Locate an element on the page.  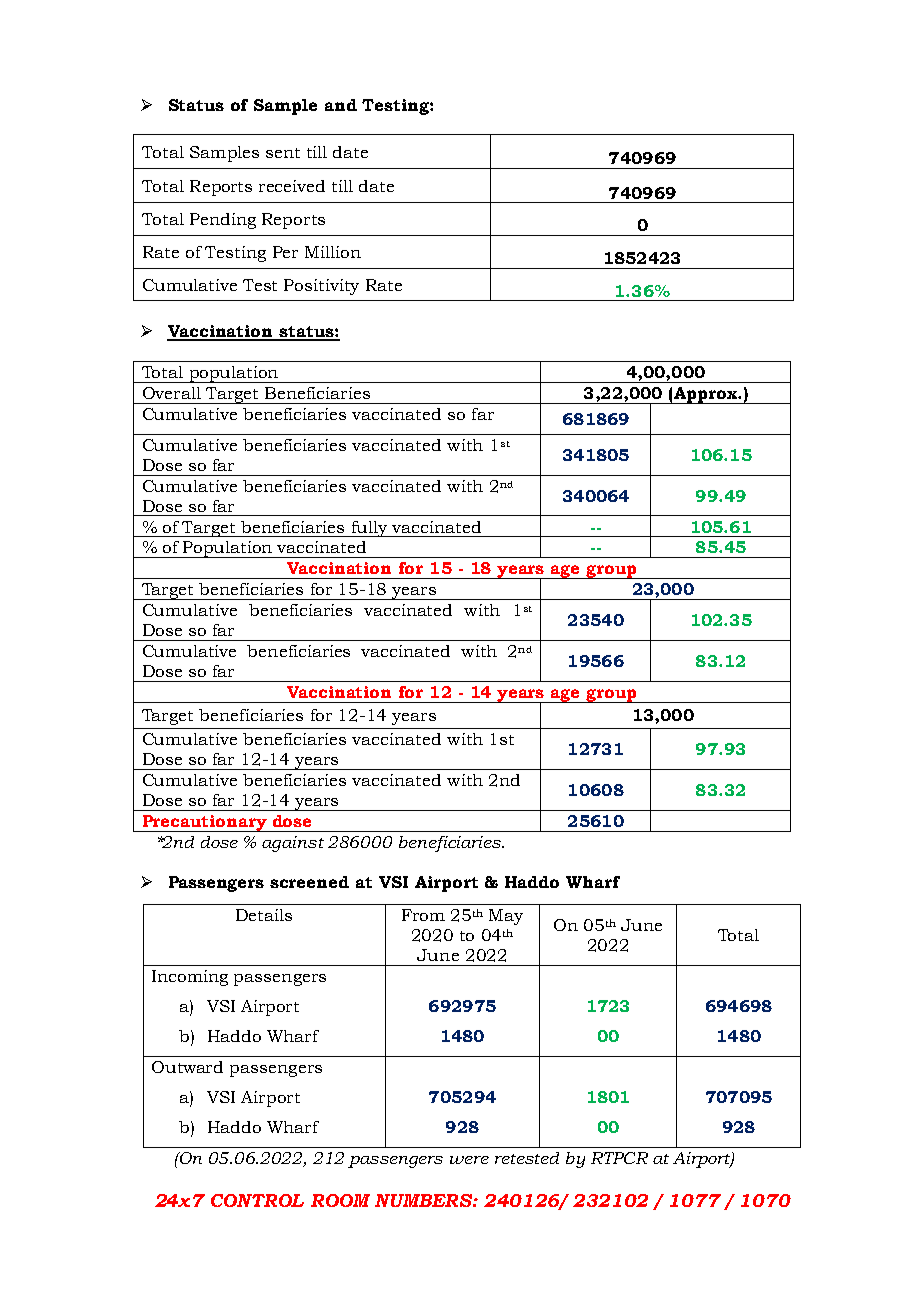
Million is located at coordinates (333, 252).
